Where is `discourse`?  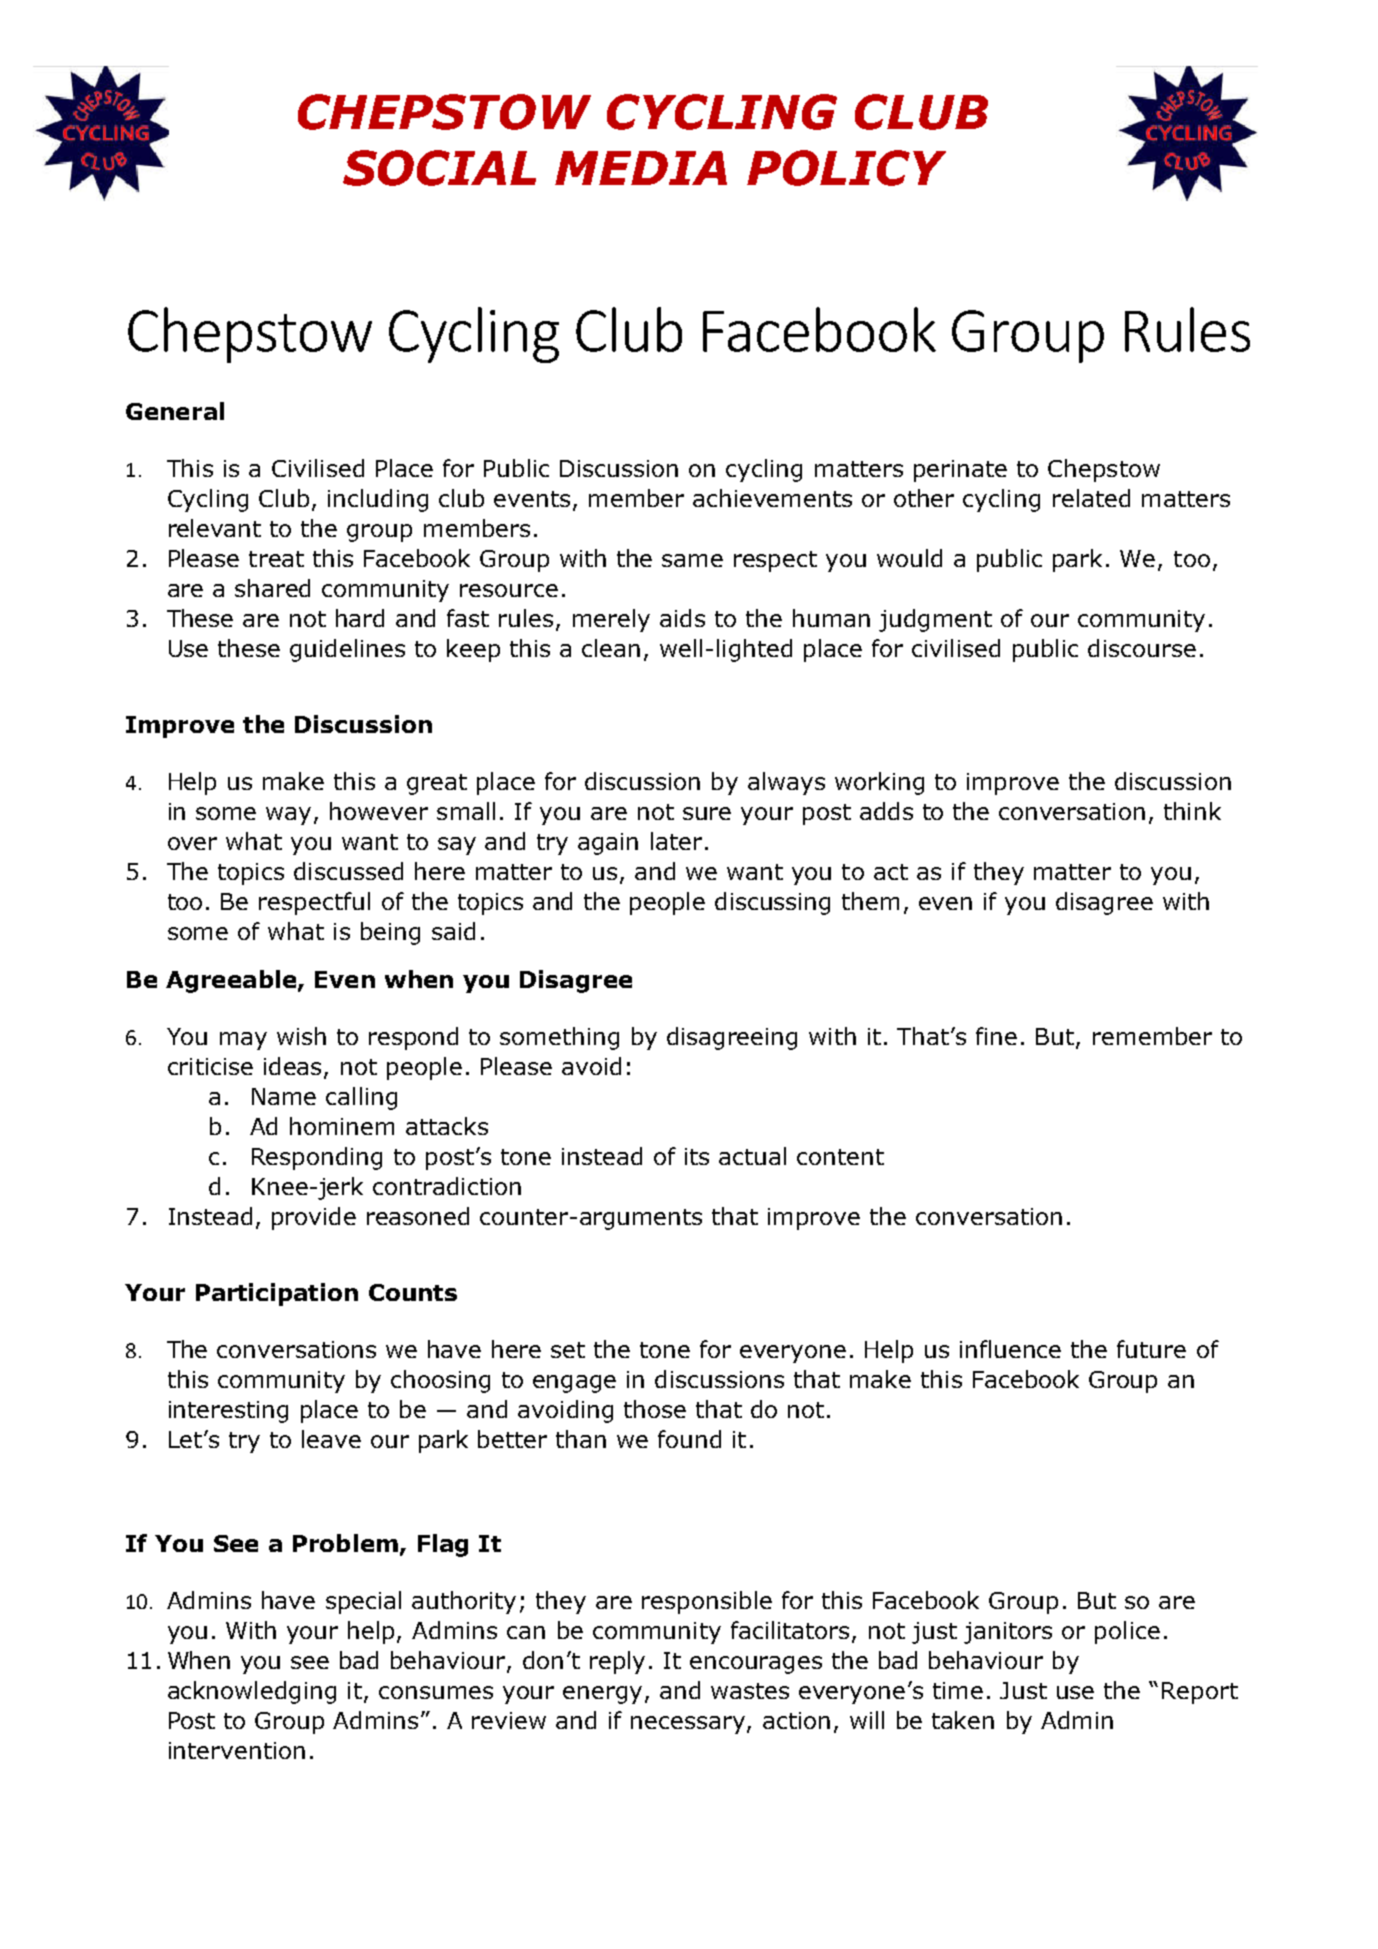 discourse is located at coordinates (1142, 648).
